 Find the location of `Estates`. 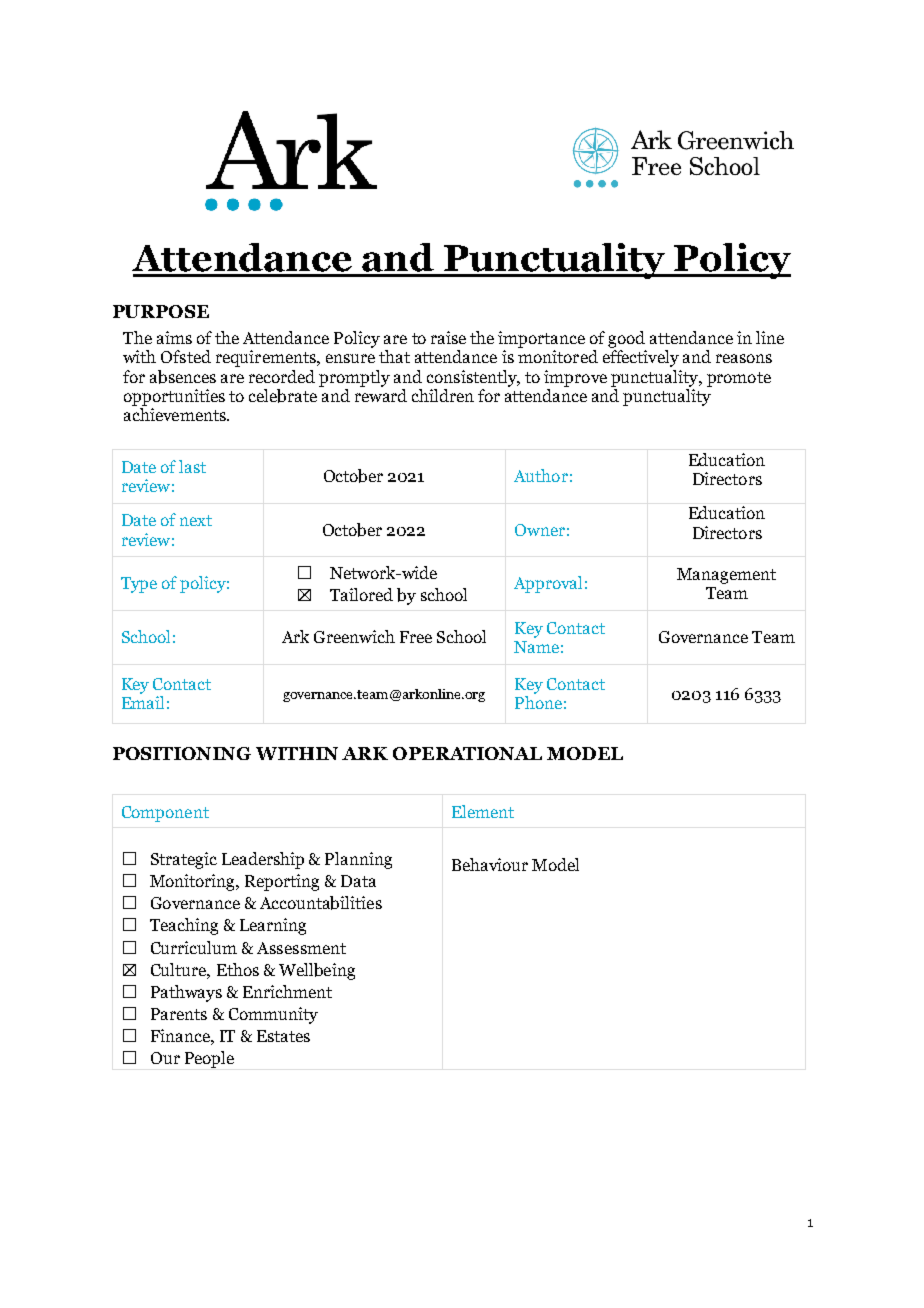

Estates is located at coordinates (283, 1036).
